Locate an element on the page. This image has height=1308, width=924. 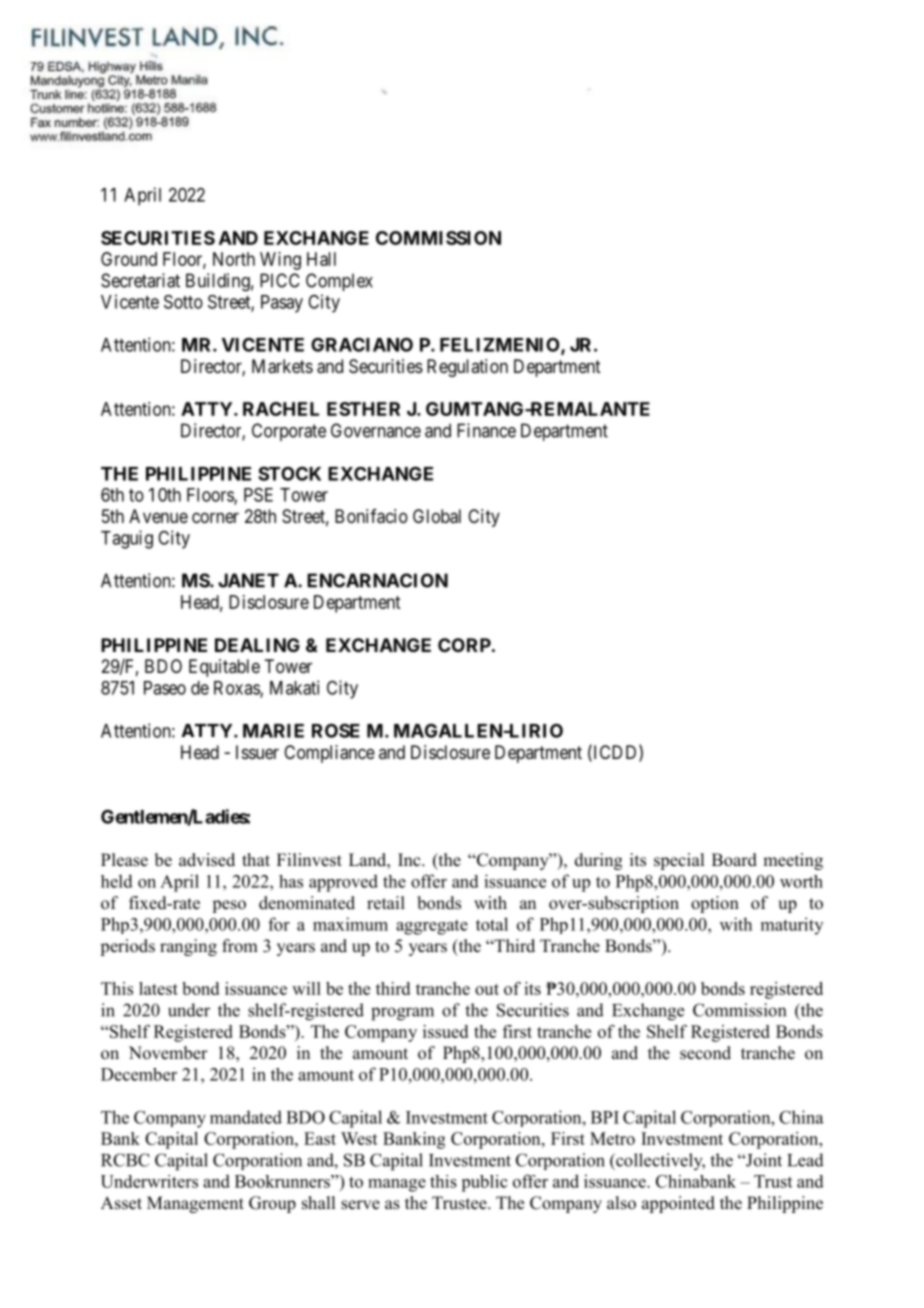
Issuer is located at coordinates (257, 752).
